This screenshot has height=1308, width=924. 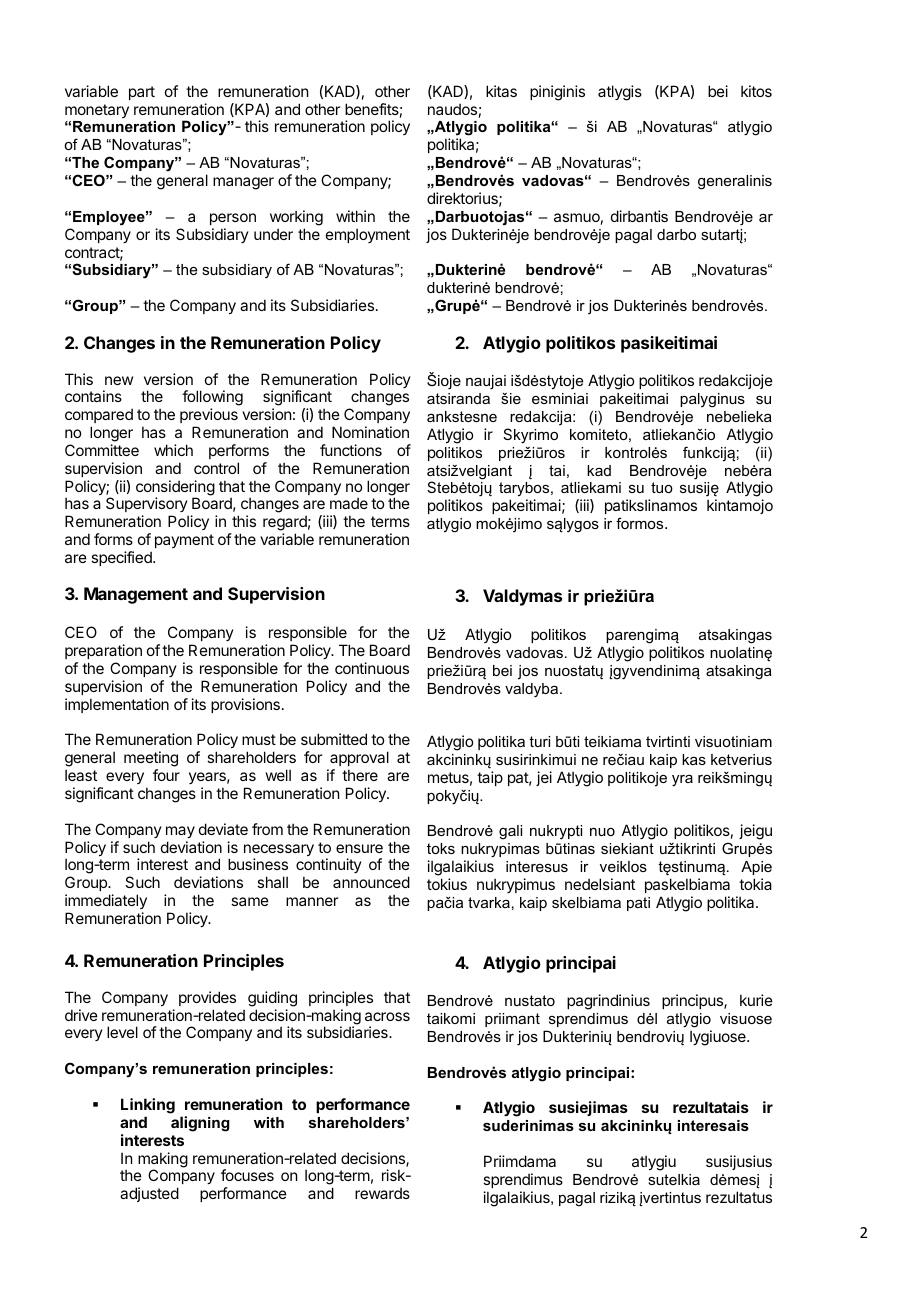 I want to click on employment, so click(x=368, y=235).
